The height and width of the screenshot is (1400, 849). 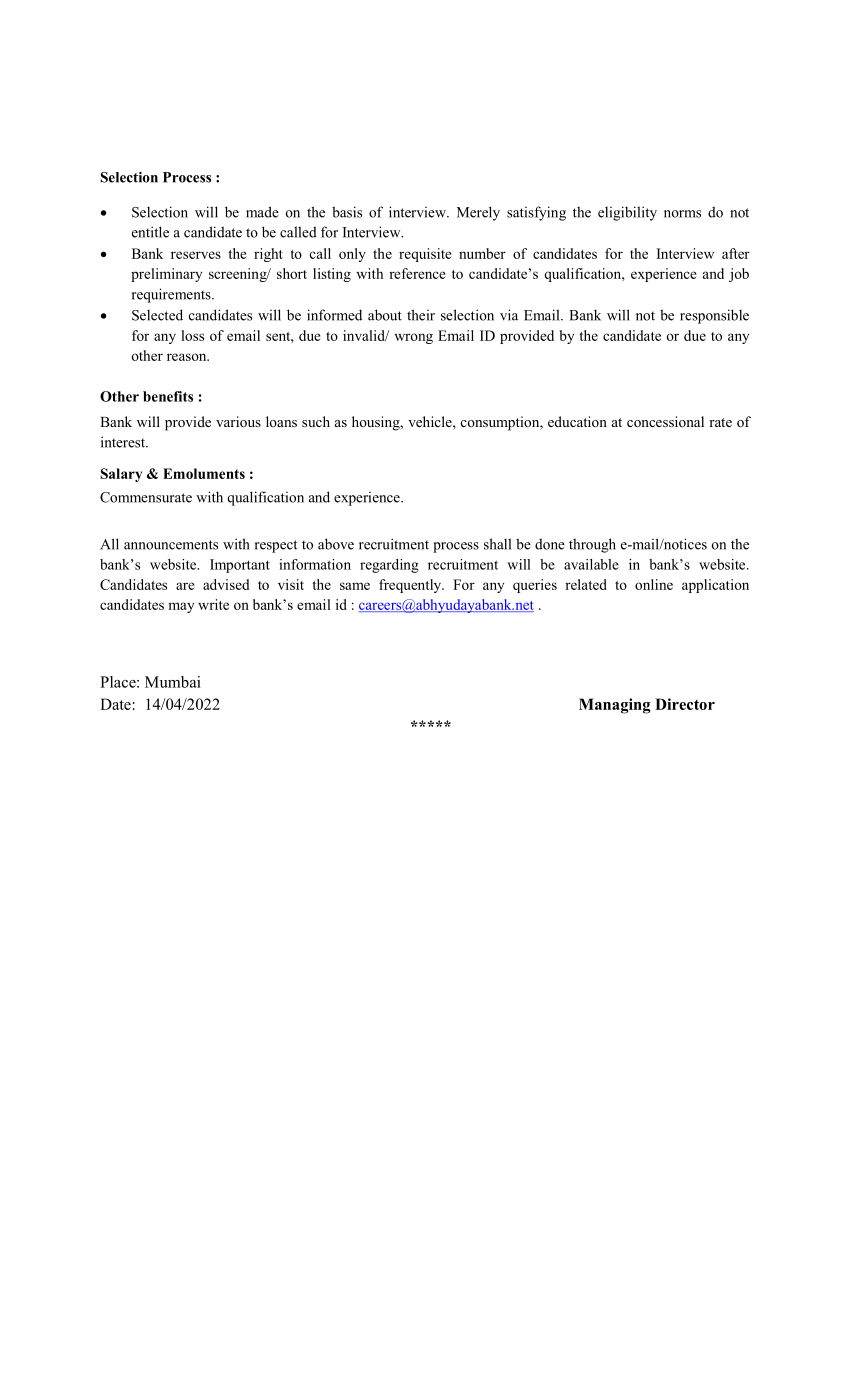 What do you see at coordinates (150, 232) in the screenshot?
I see `entitle` at bounding box center [150, 232].
